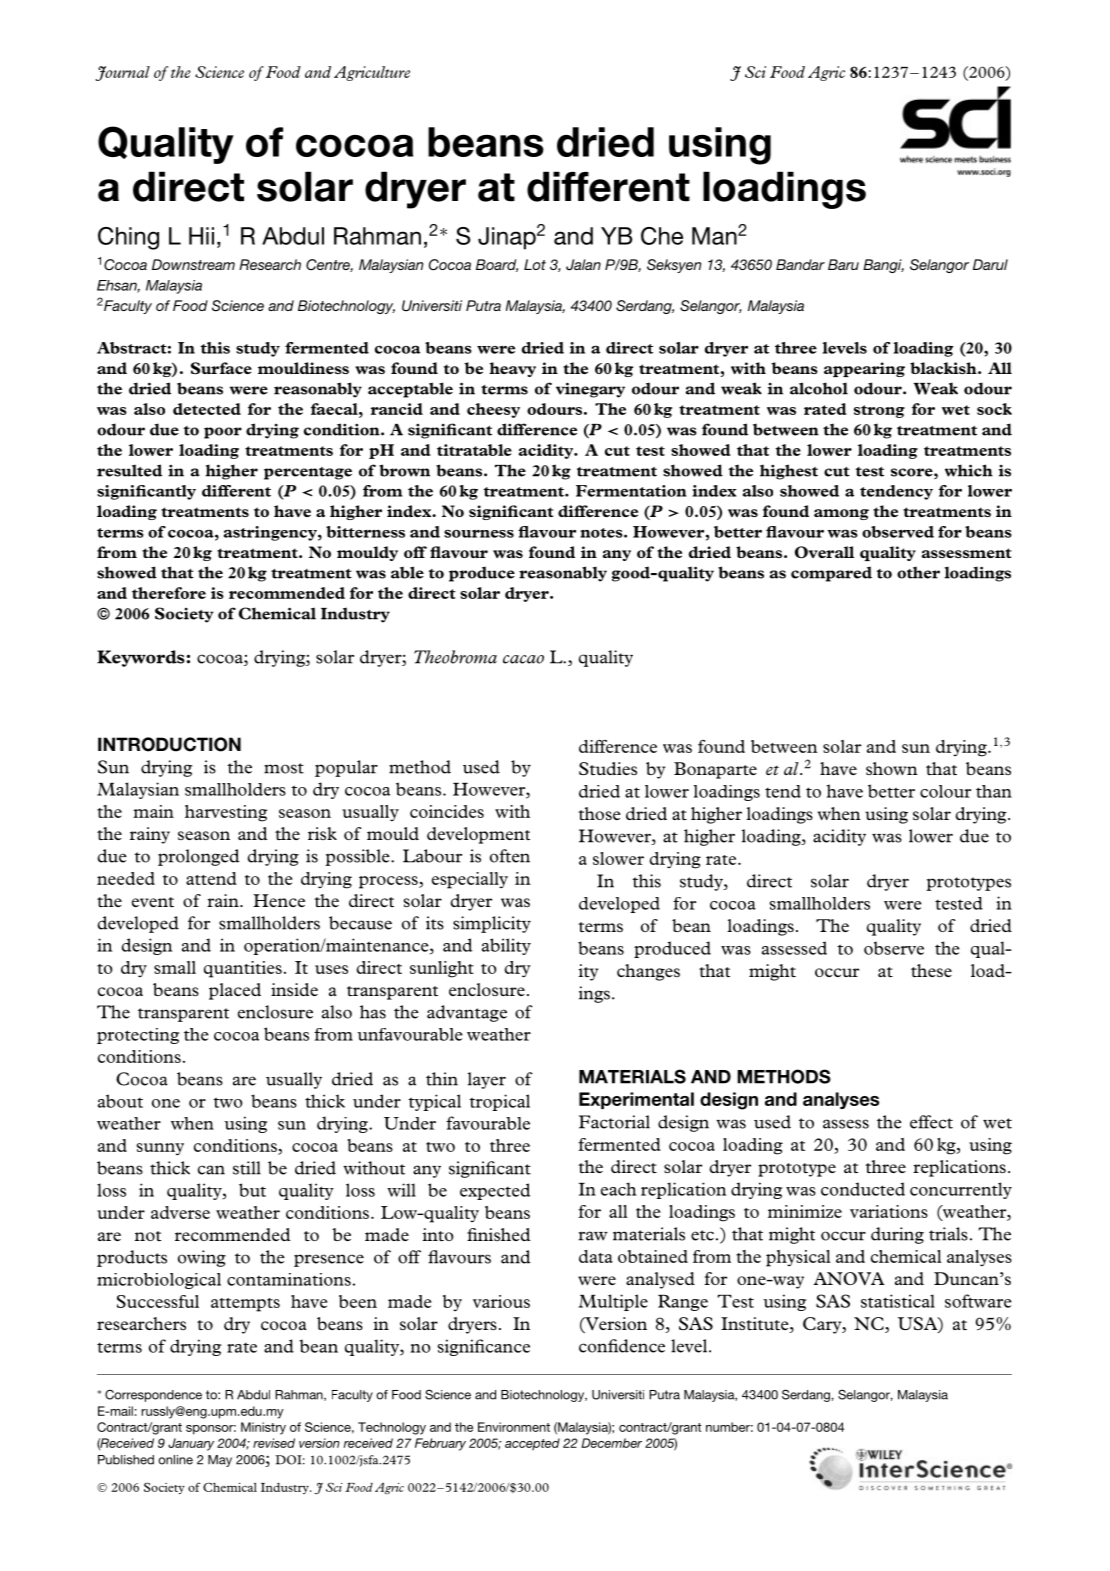 The width and height of the screenshot is (1110, 1571). What do you see at coordinates (122, 73) in the screenshot?
I see `Journal` at bounding box center [122, 73].
